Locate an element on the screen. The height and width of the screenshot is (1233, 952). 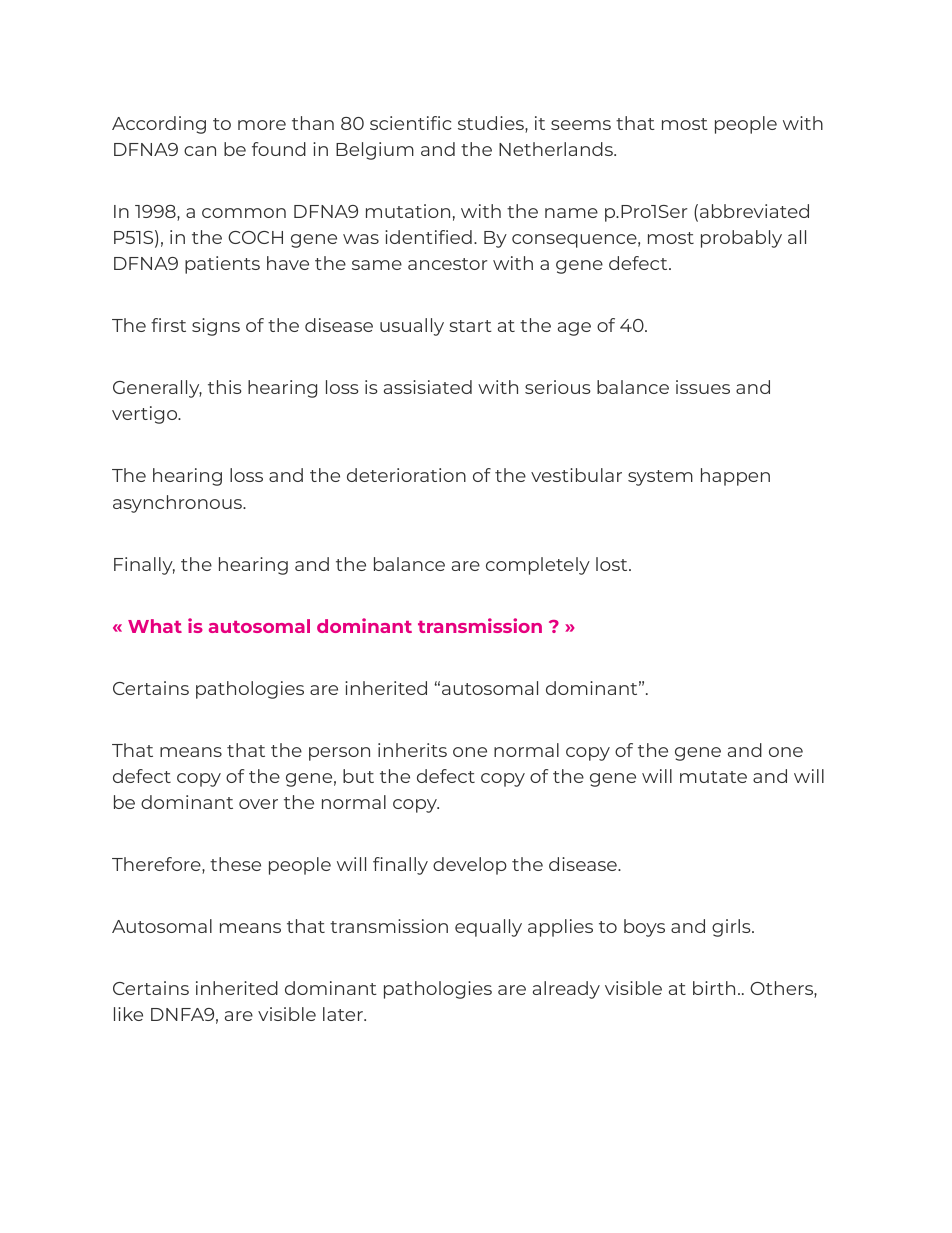
can is located at coordinates (200, 151).
